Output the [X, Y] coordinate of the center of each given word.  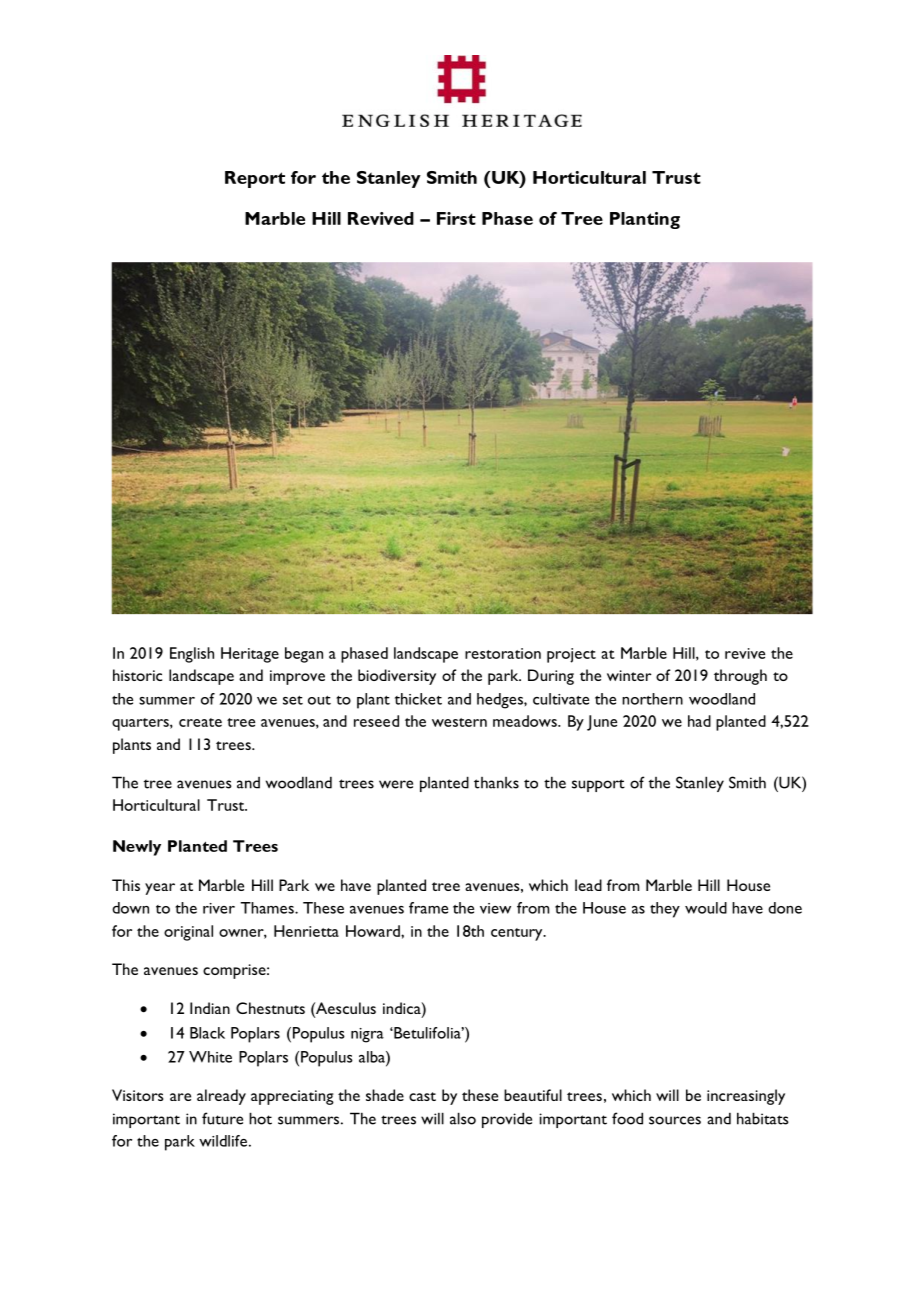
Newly [137, 848]
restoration [503, 653]
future [222, 1118]
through [740, 677]
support [598, 785]
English [192, 655]
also [463, 1118]
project [571, 655]
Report [255, 179]
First [456, 218]
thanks [496, 783]
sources [675, 1120]
